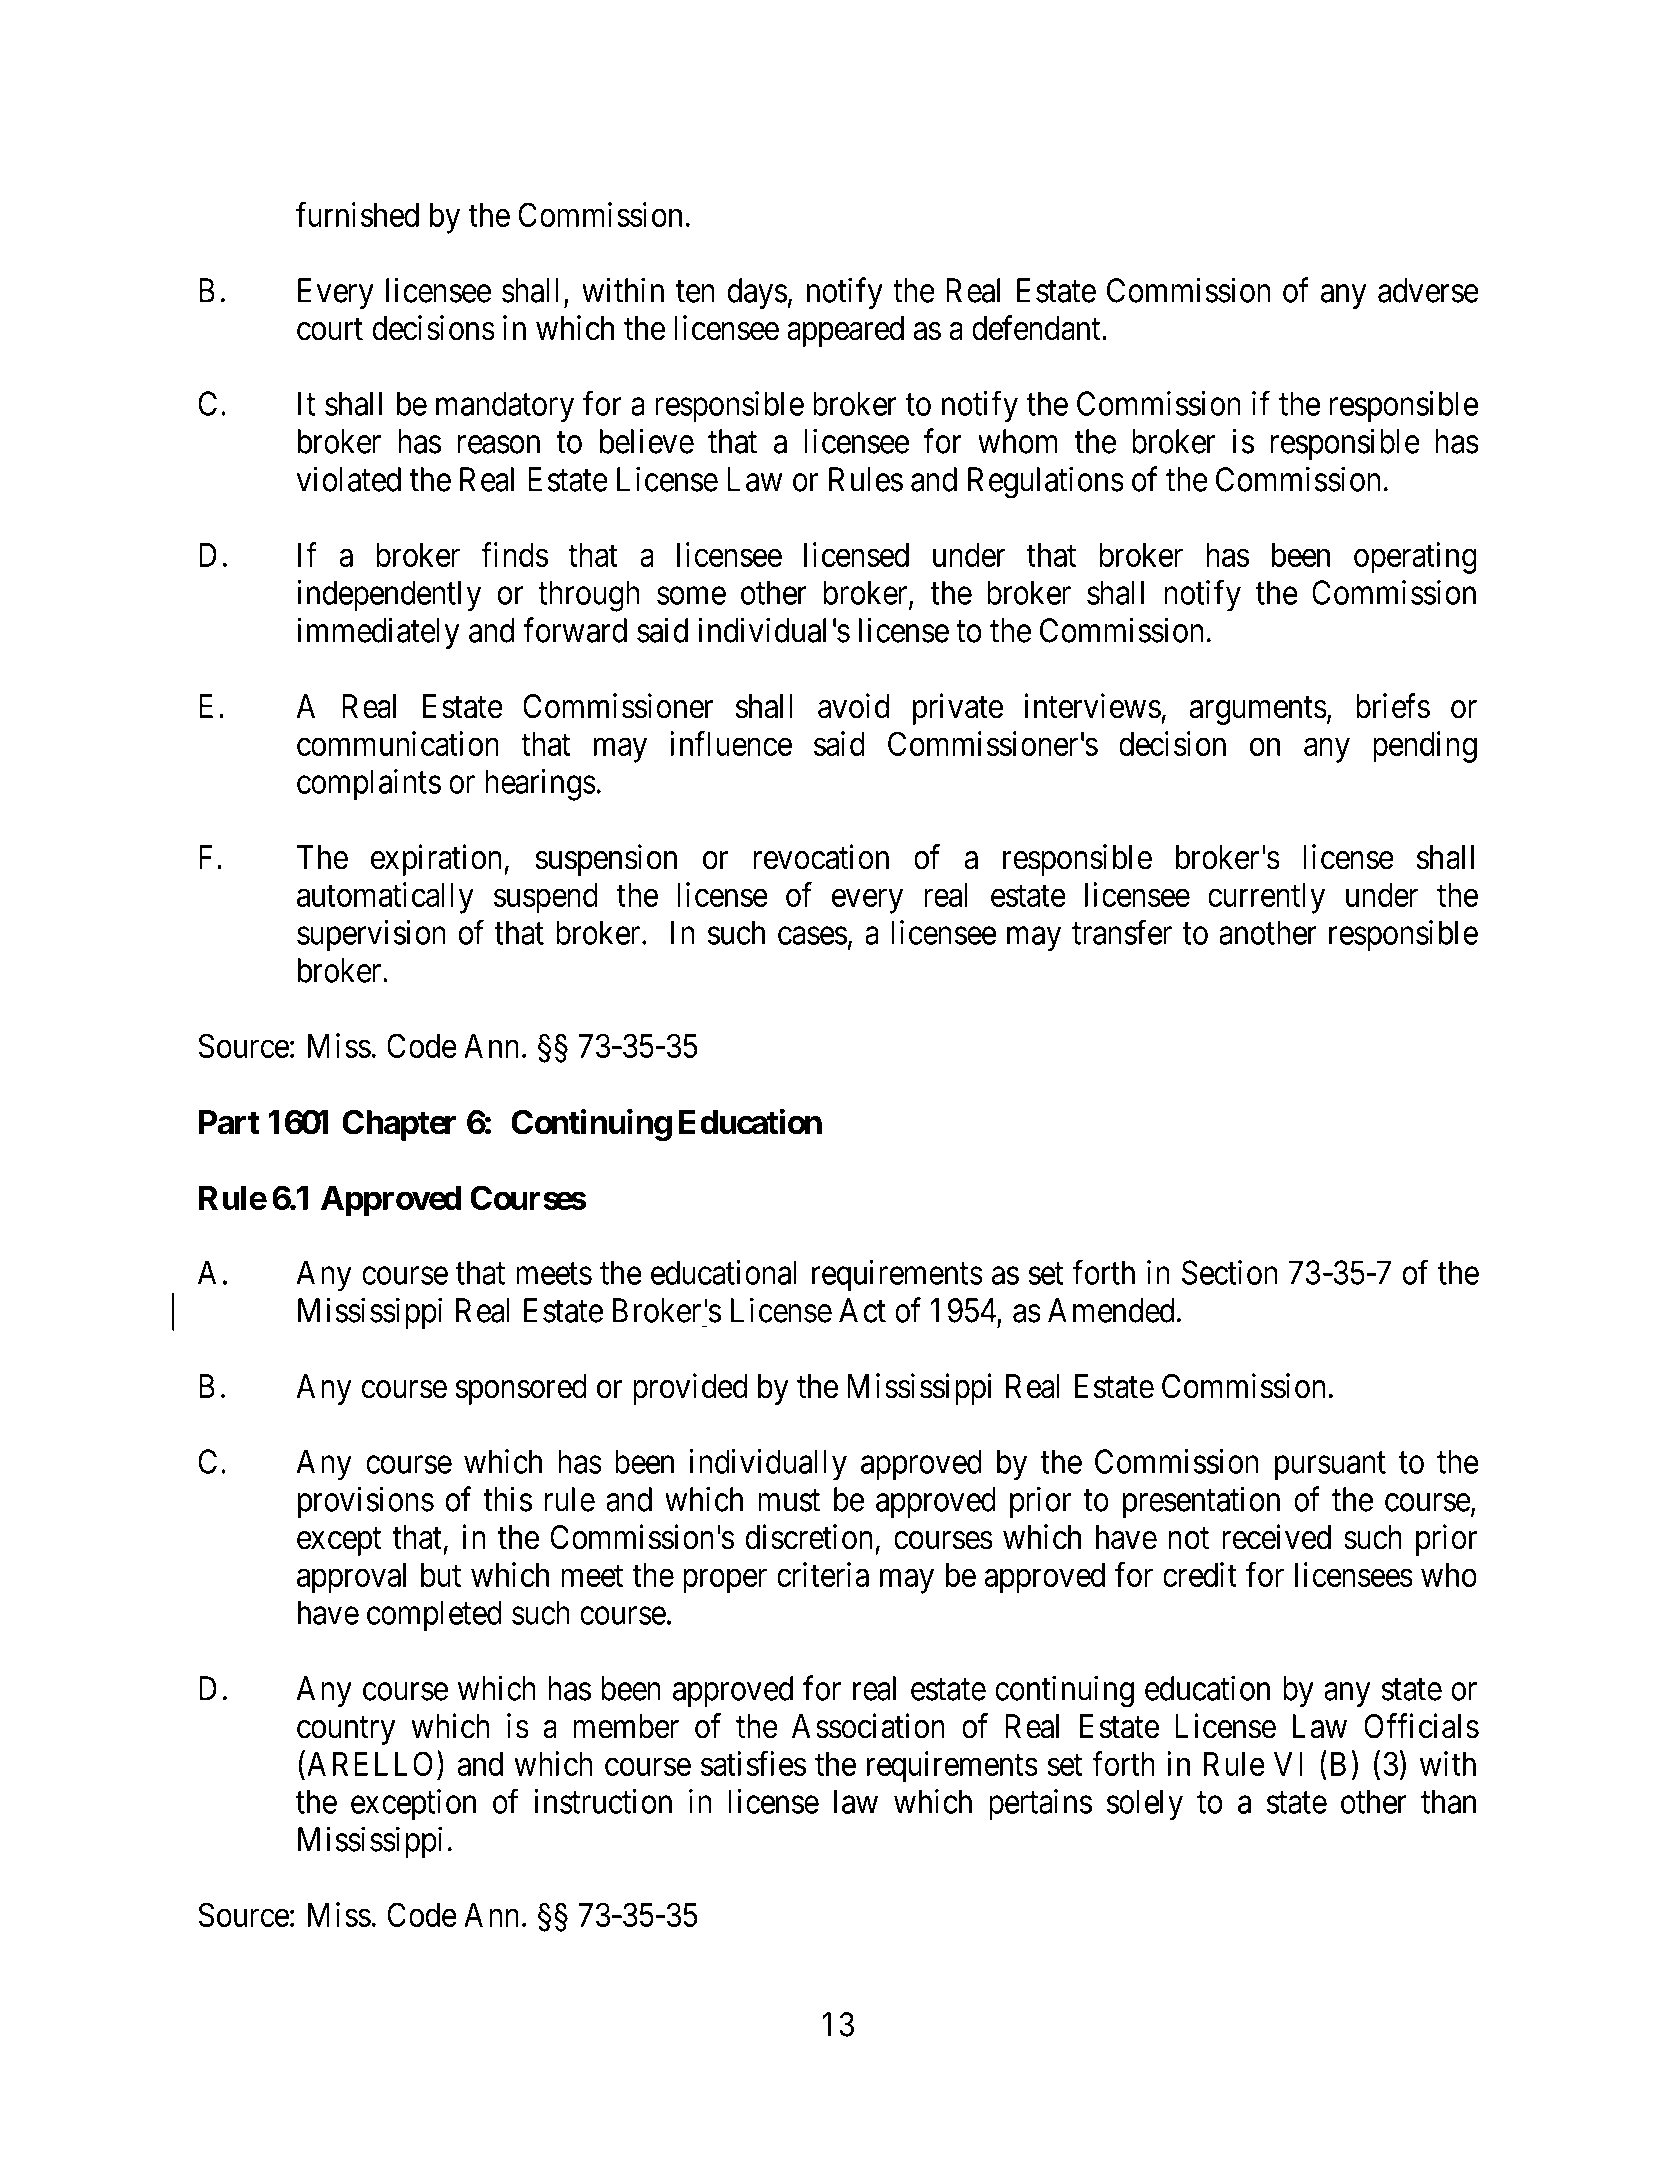 The width and height of the image is (1675, 2168). Describe the element at coordinates (821, 857) in the image. I see `revocation` at that location.
